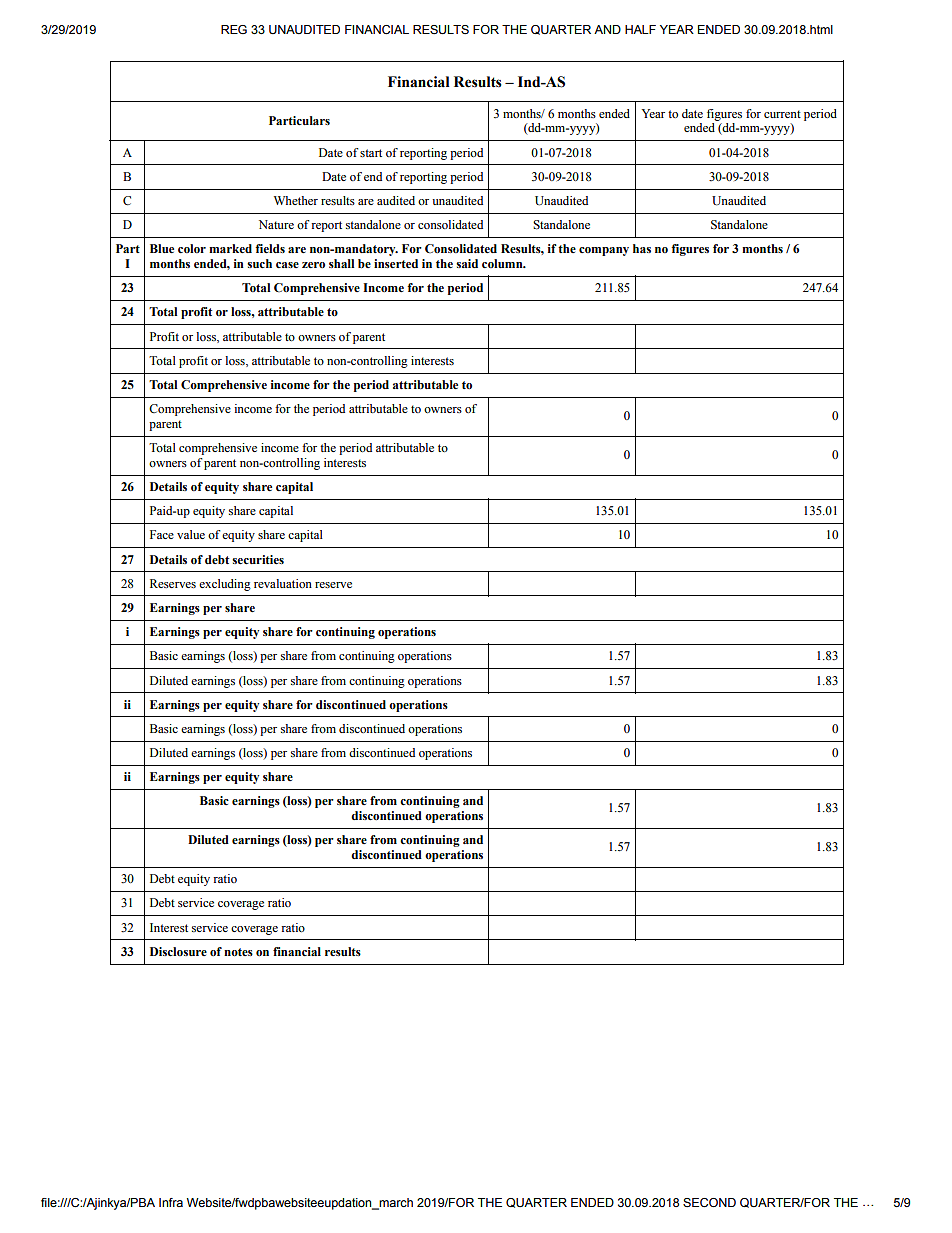 The width and height of the image is (952, 1233). Describe the element at coordinates (467, 263) in the image. I see `said` at that location.
